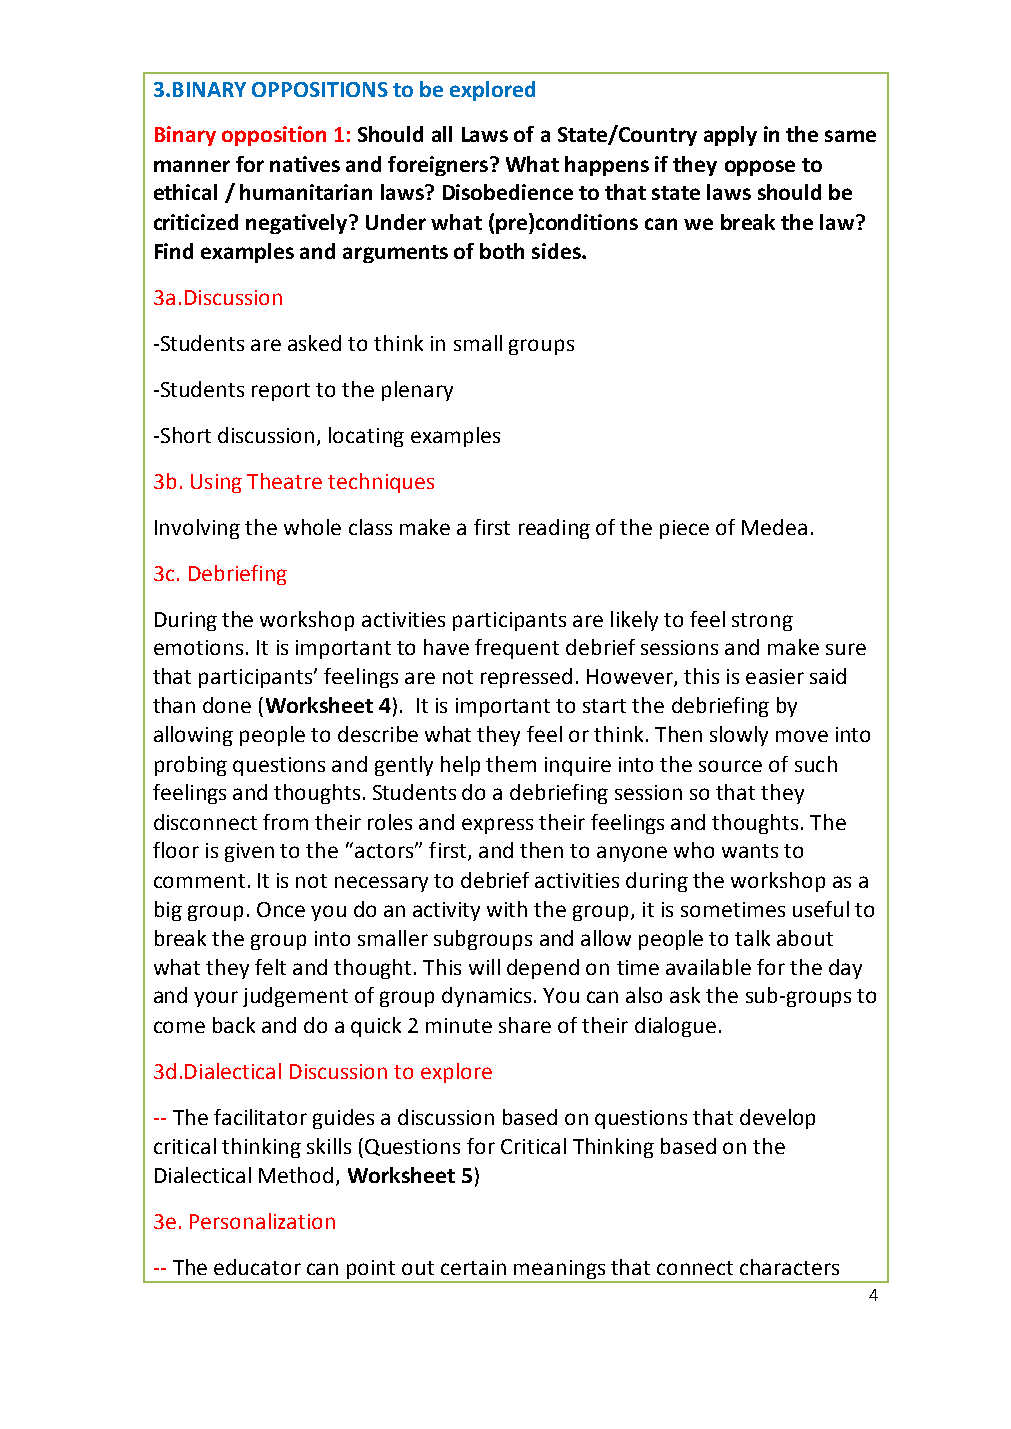 The width and height of the image is (1011, 1429). What do you see at coordinates (305, 164) in the image?
I see `natives` at bounding box center [305, 164].
